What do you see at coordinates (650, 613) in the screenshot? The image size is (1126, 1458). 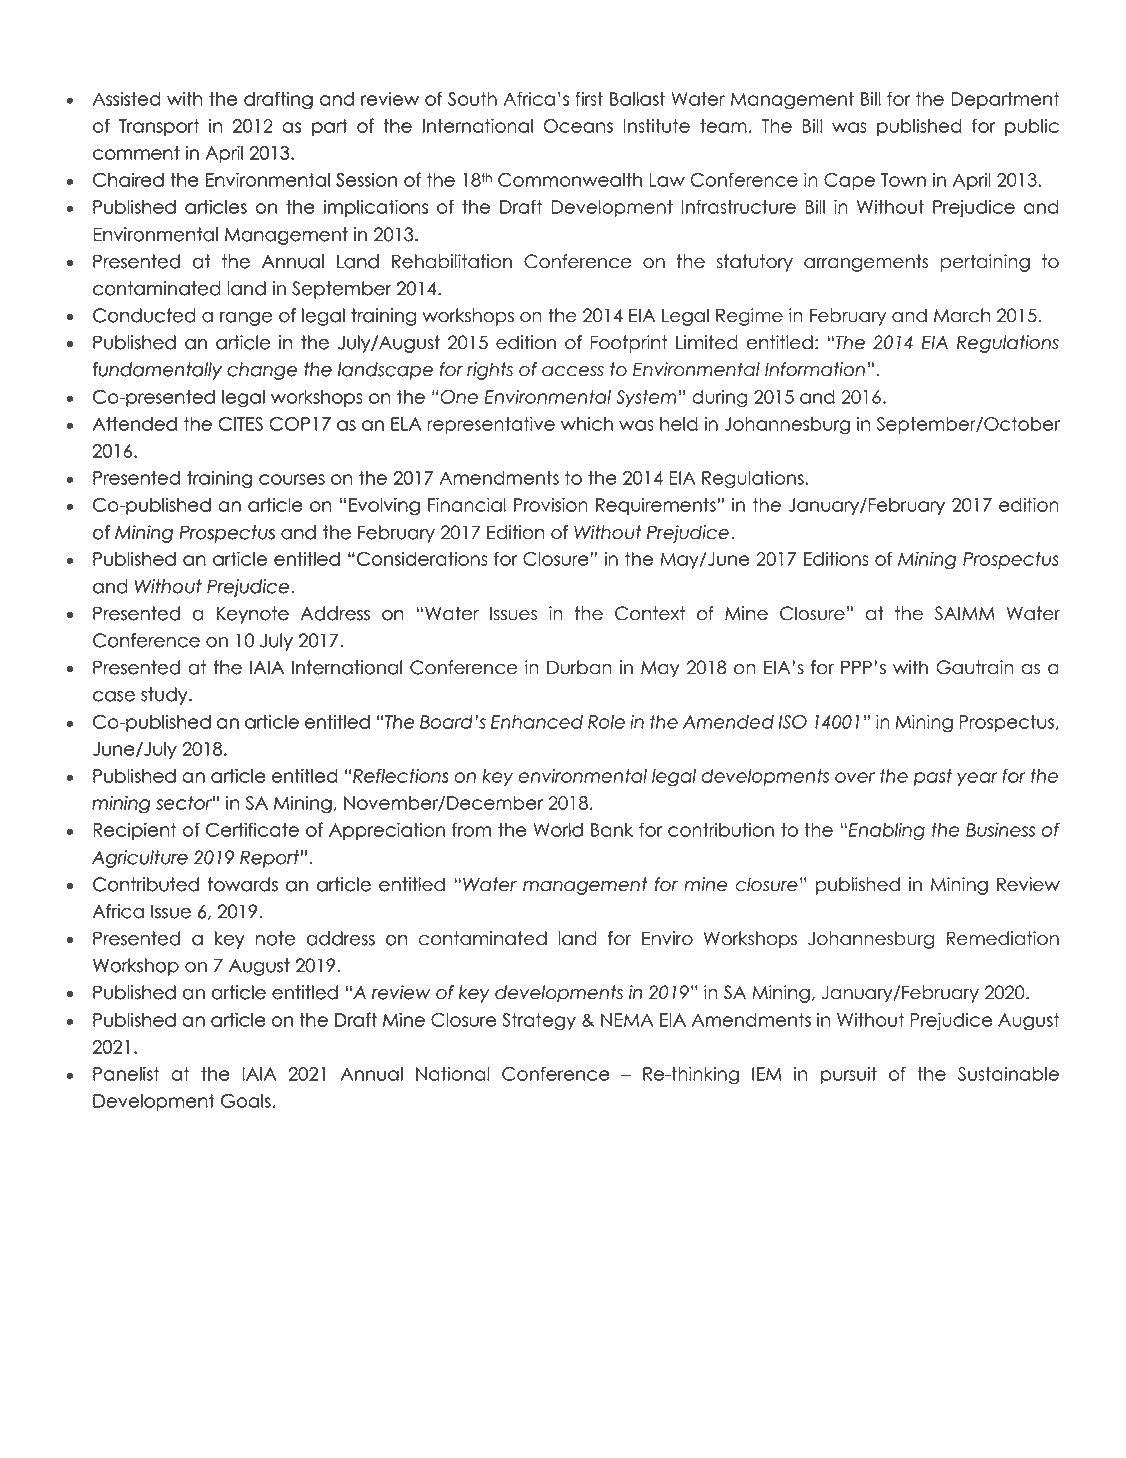 I see `Context` at bounding box center [650, 613].
